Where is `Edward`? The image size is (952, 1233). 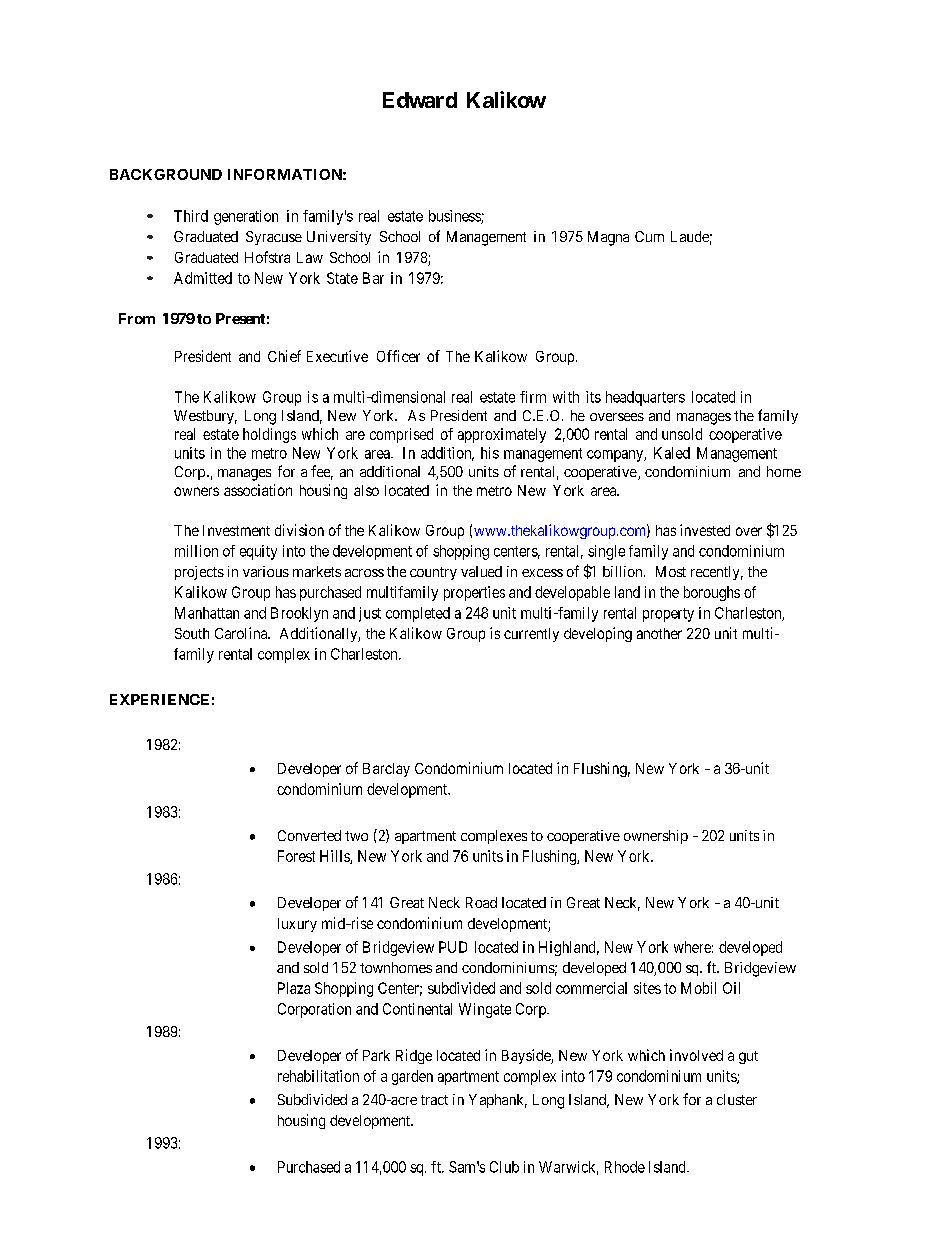
Edward is located at coordinates (420, 100).
